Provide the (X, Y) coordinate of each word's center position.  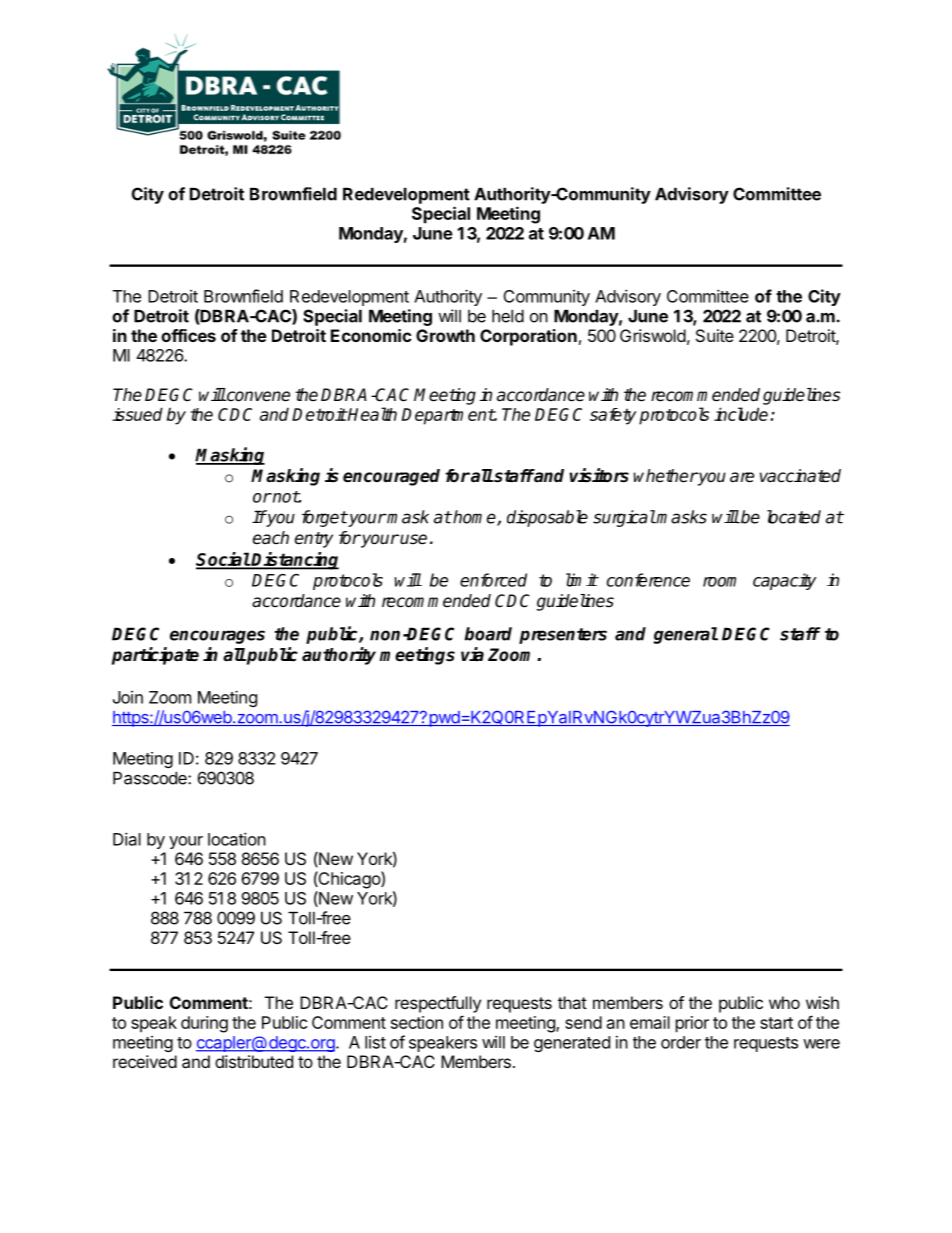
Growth (445, 335)
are (742, 477)
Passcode (151, 778)
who (784, 1002)
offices (188, 335)
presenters (563, 636)
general (686, 635)
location (237, 839)
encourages (217, 637)
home (474, 518)
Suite (715, 335)
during (204, 1024)
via (472, 654)
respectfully (438, 1004)
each (271, 538)
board (488, 634)
